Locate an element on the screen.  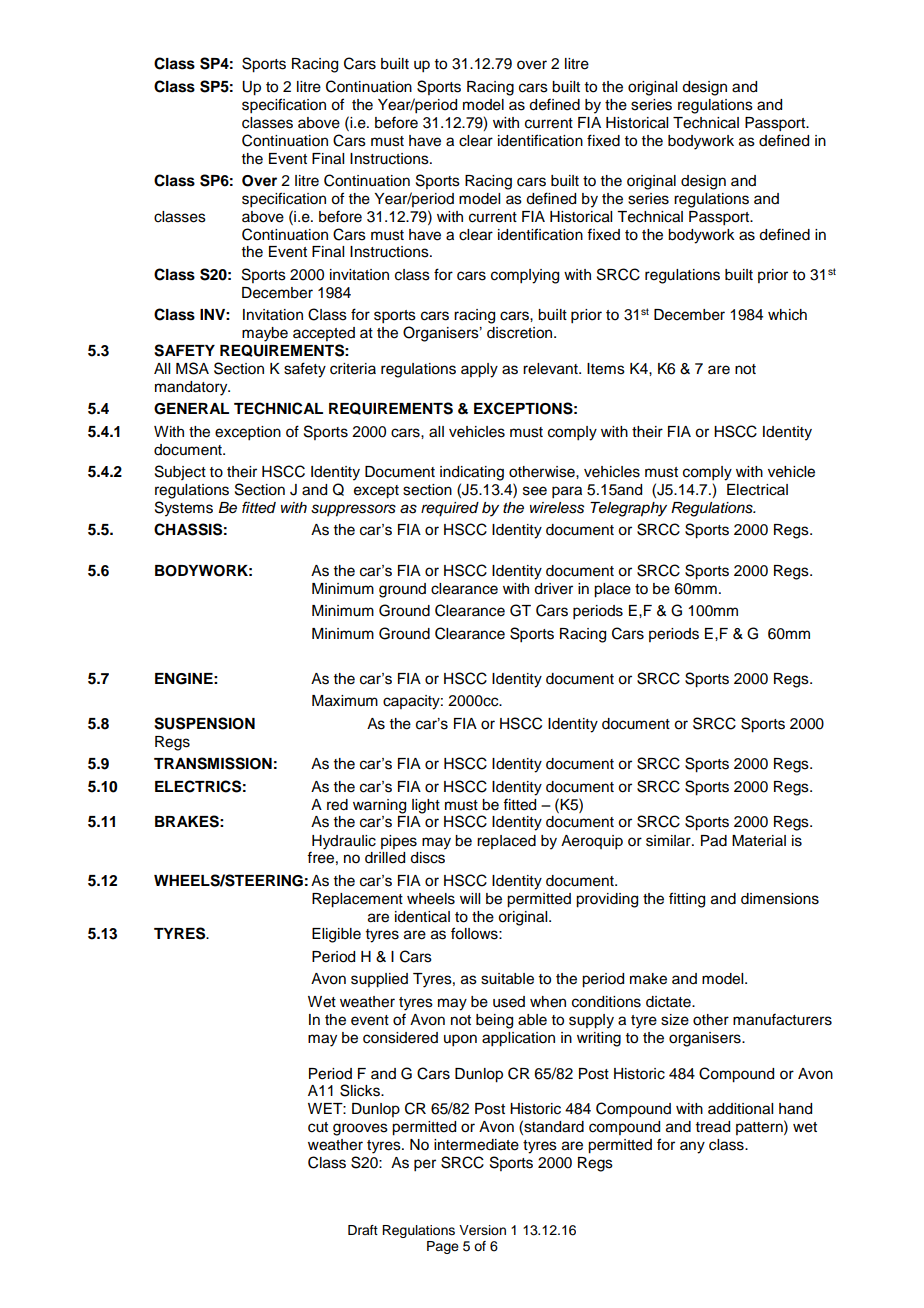
Version is located at coordinates (482, 1230).
